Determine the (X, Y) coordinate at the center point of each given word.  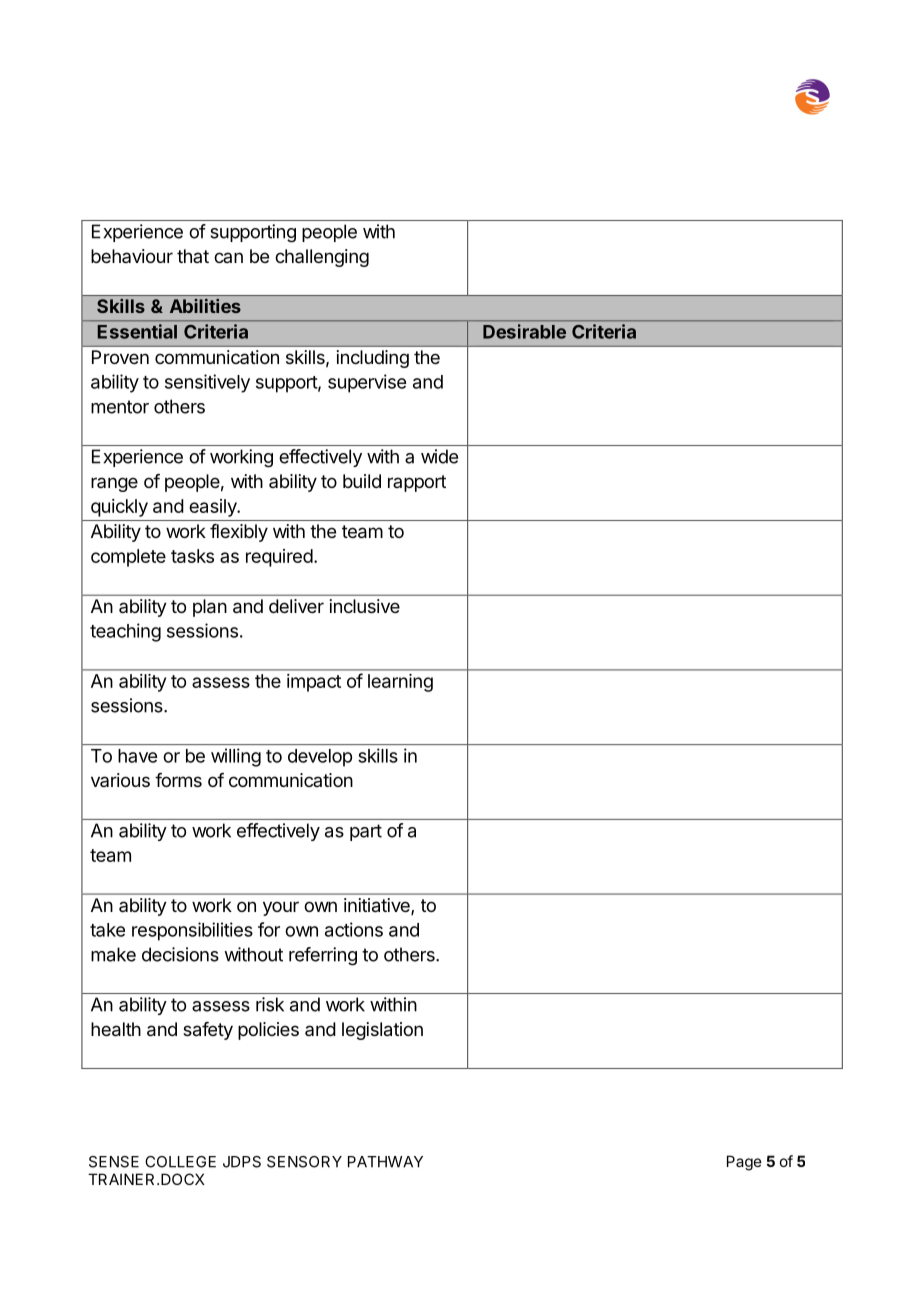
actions (354, 929)
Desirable (524, 331)
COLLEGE (180, 1162)
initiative (378, 906)
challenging (322, 258)
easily (214, 508)
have (137, 756)
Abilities (205, 306)
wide (439, 456)
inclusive (365, 606)
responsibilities (192, 931)
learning (400, 683)
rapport (417, 483)
